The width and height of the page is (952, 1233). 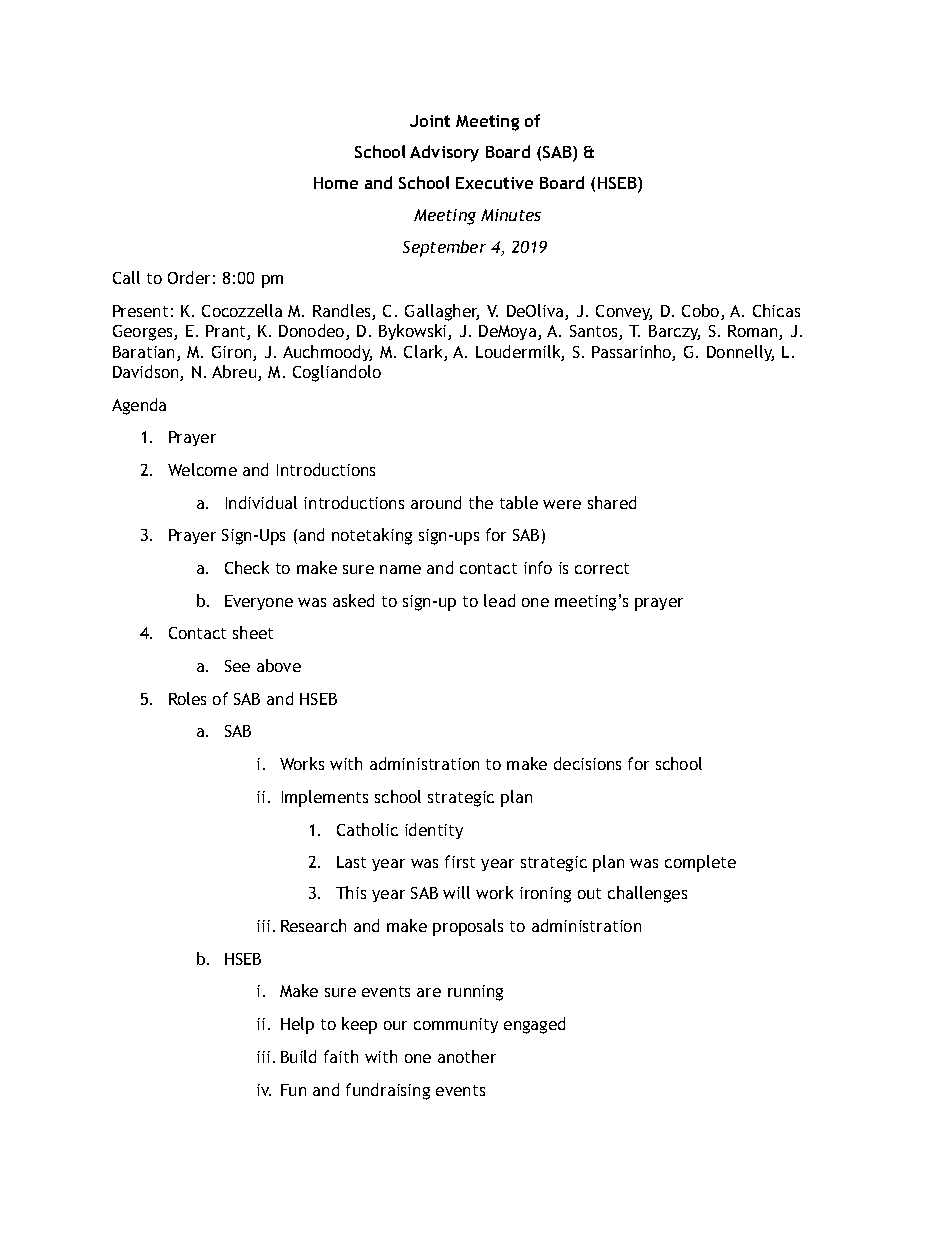 What do you see at coordinates (187, 698) in the page?
I see `Roles` at bounding box center [187, 698].
